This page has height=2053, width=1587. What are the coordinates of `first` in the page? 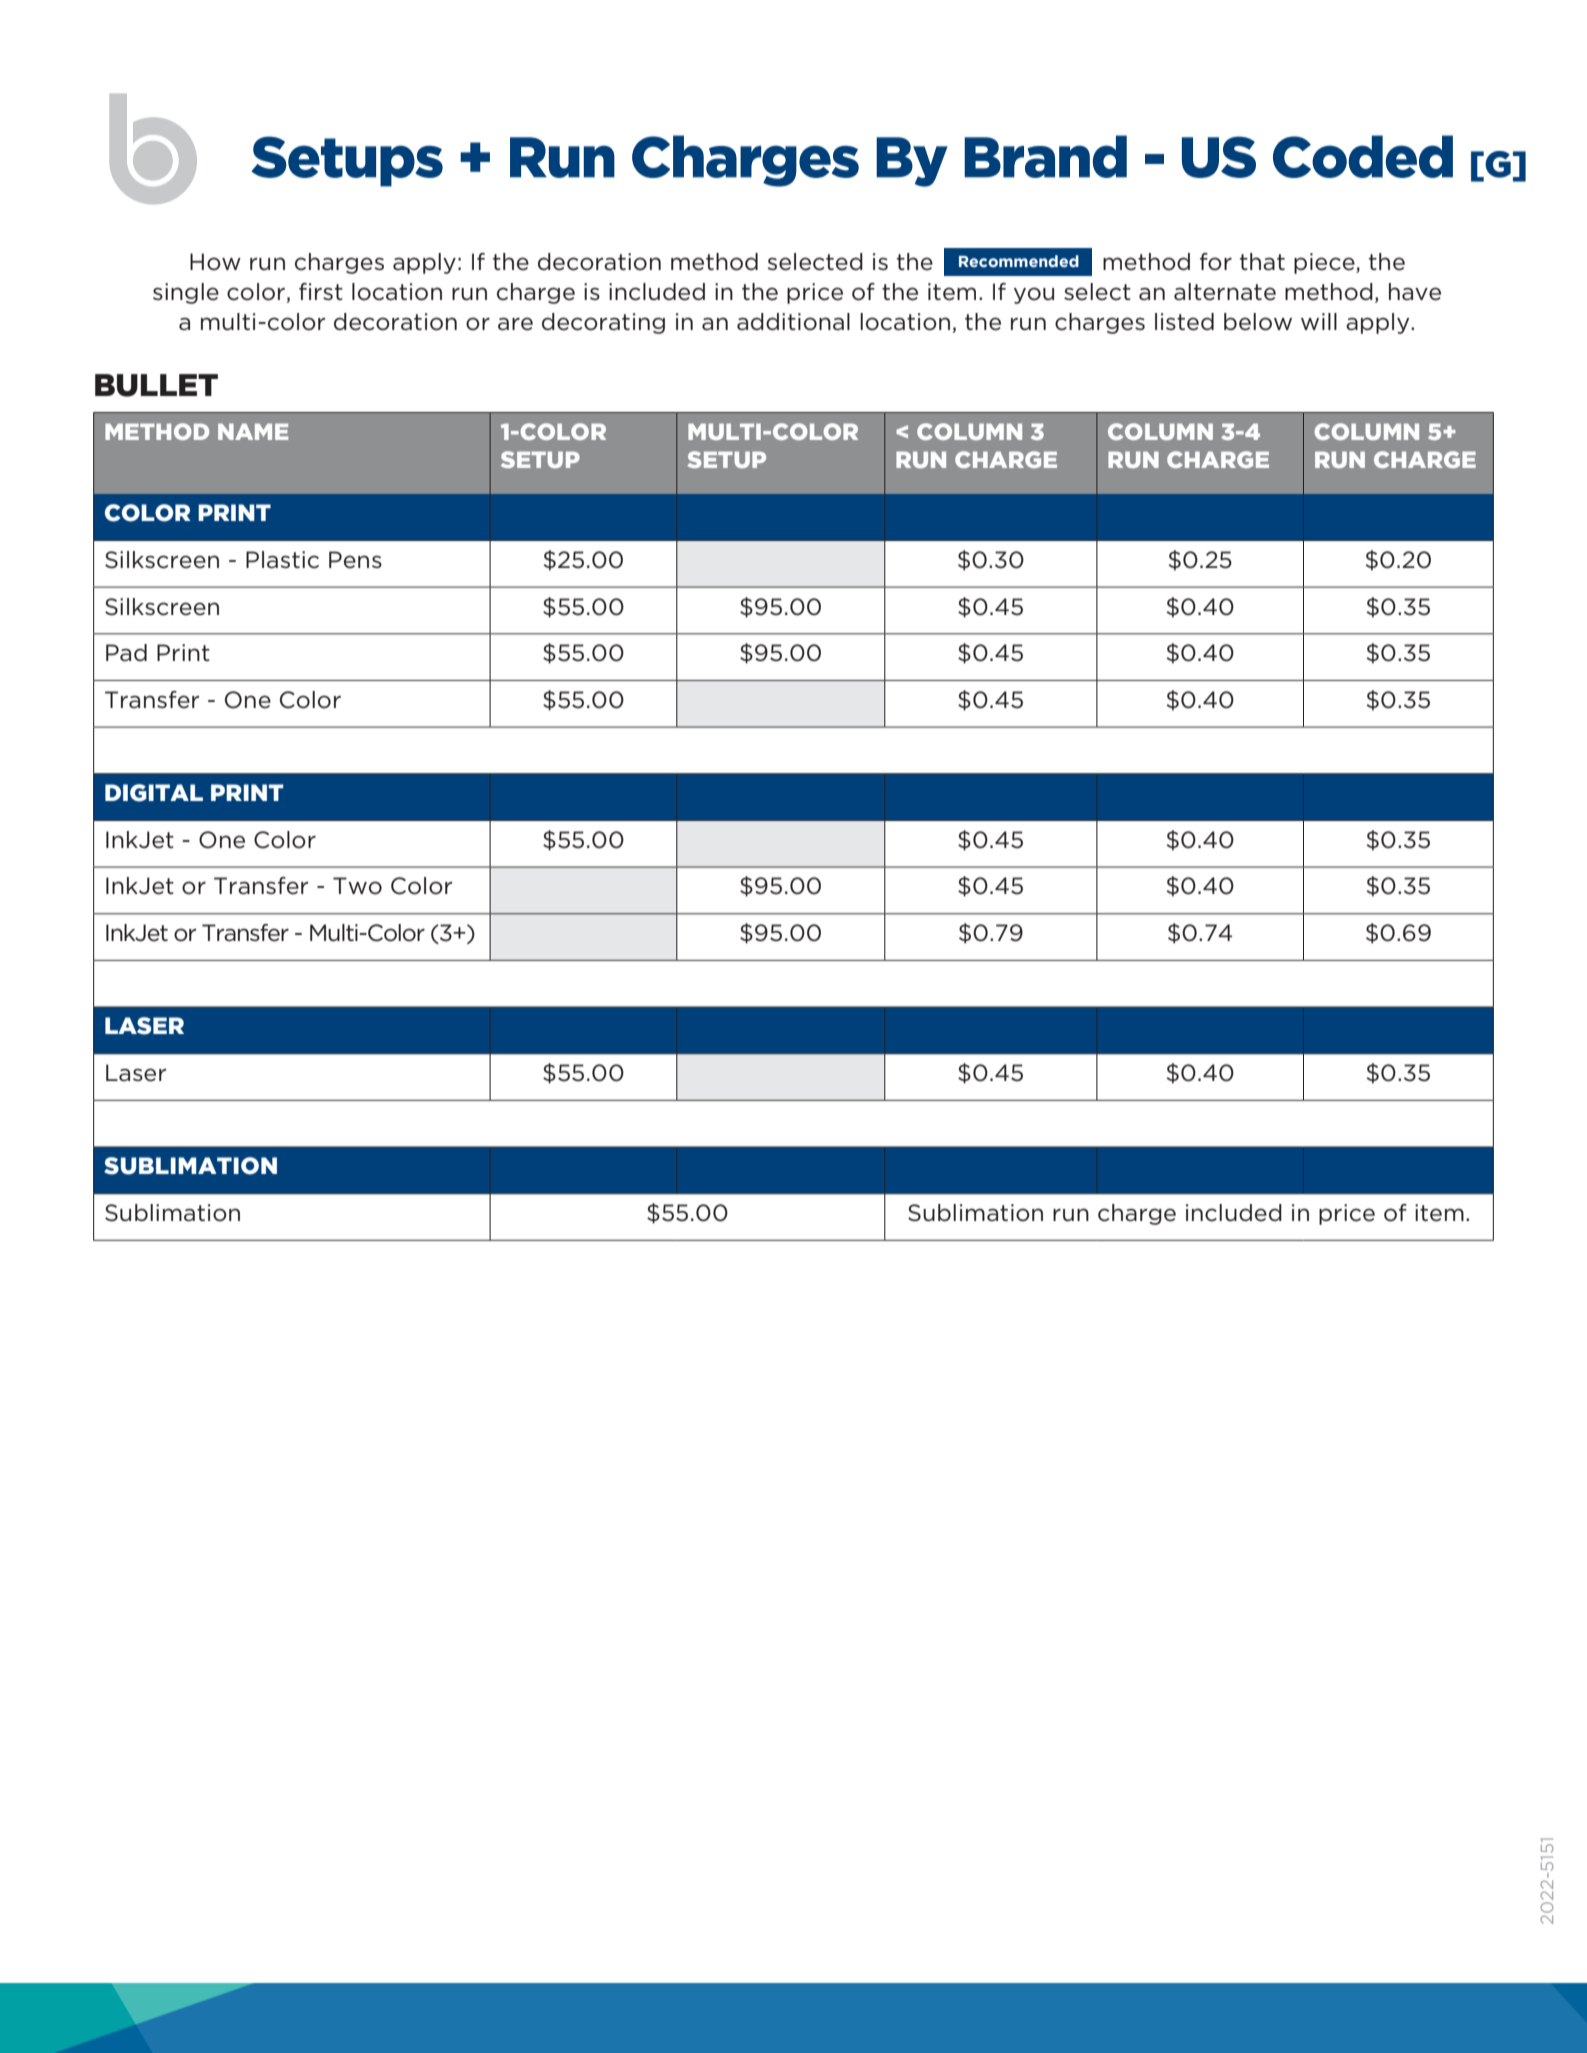 It's located at (321, 291).
